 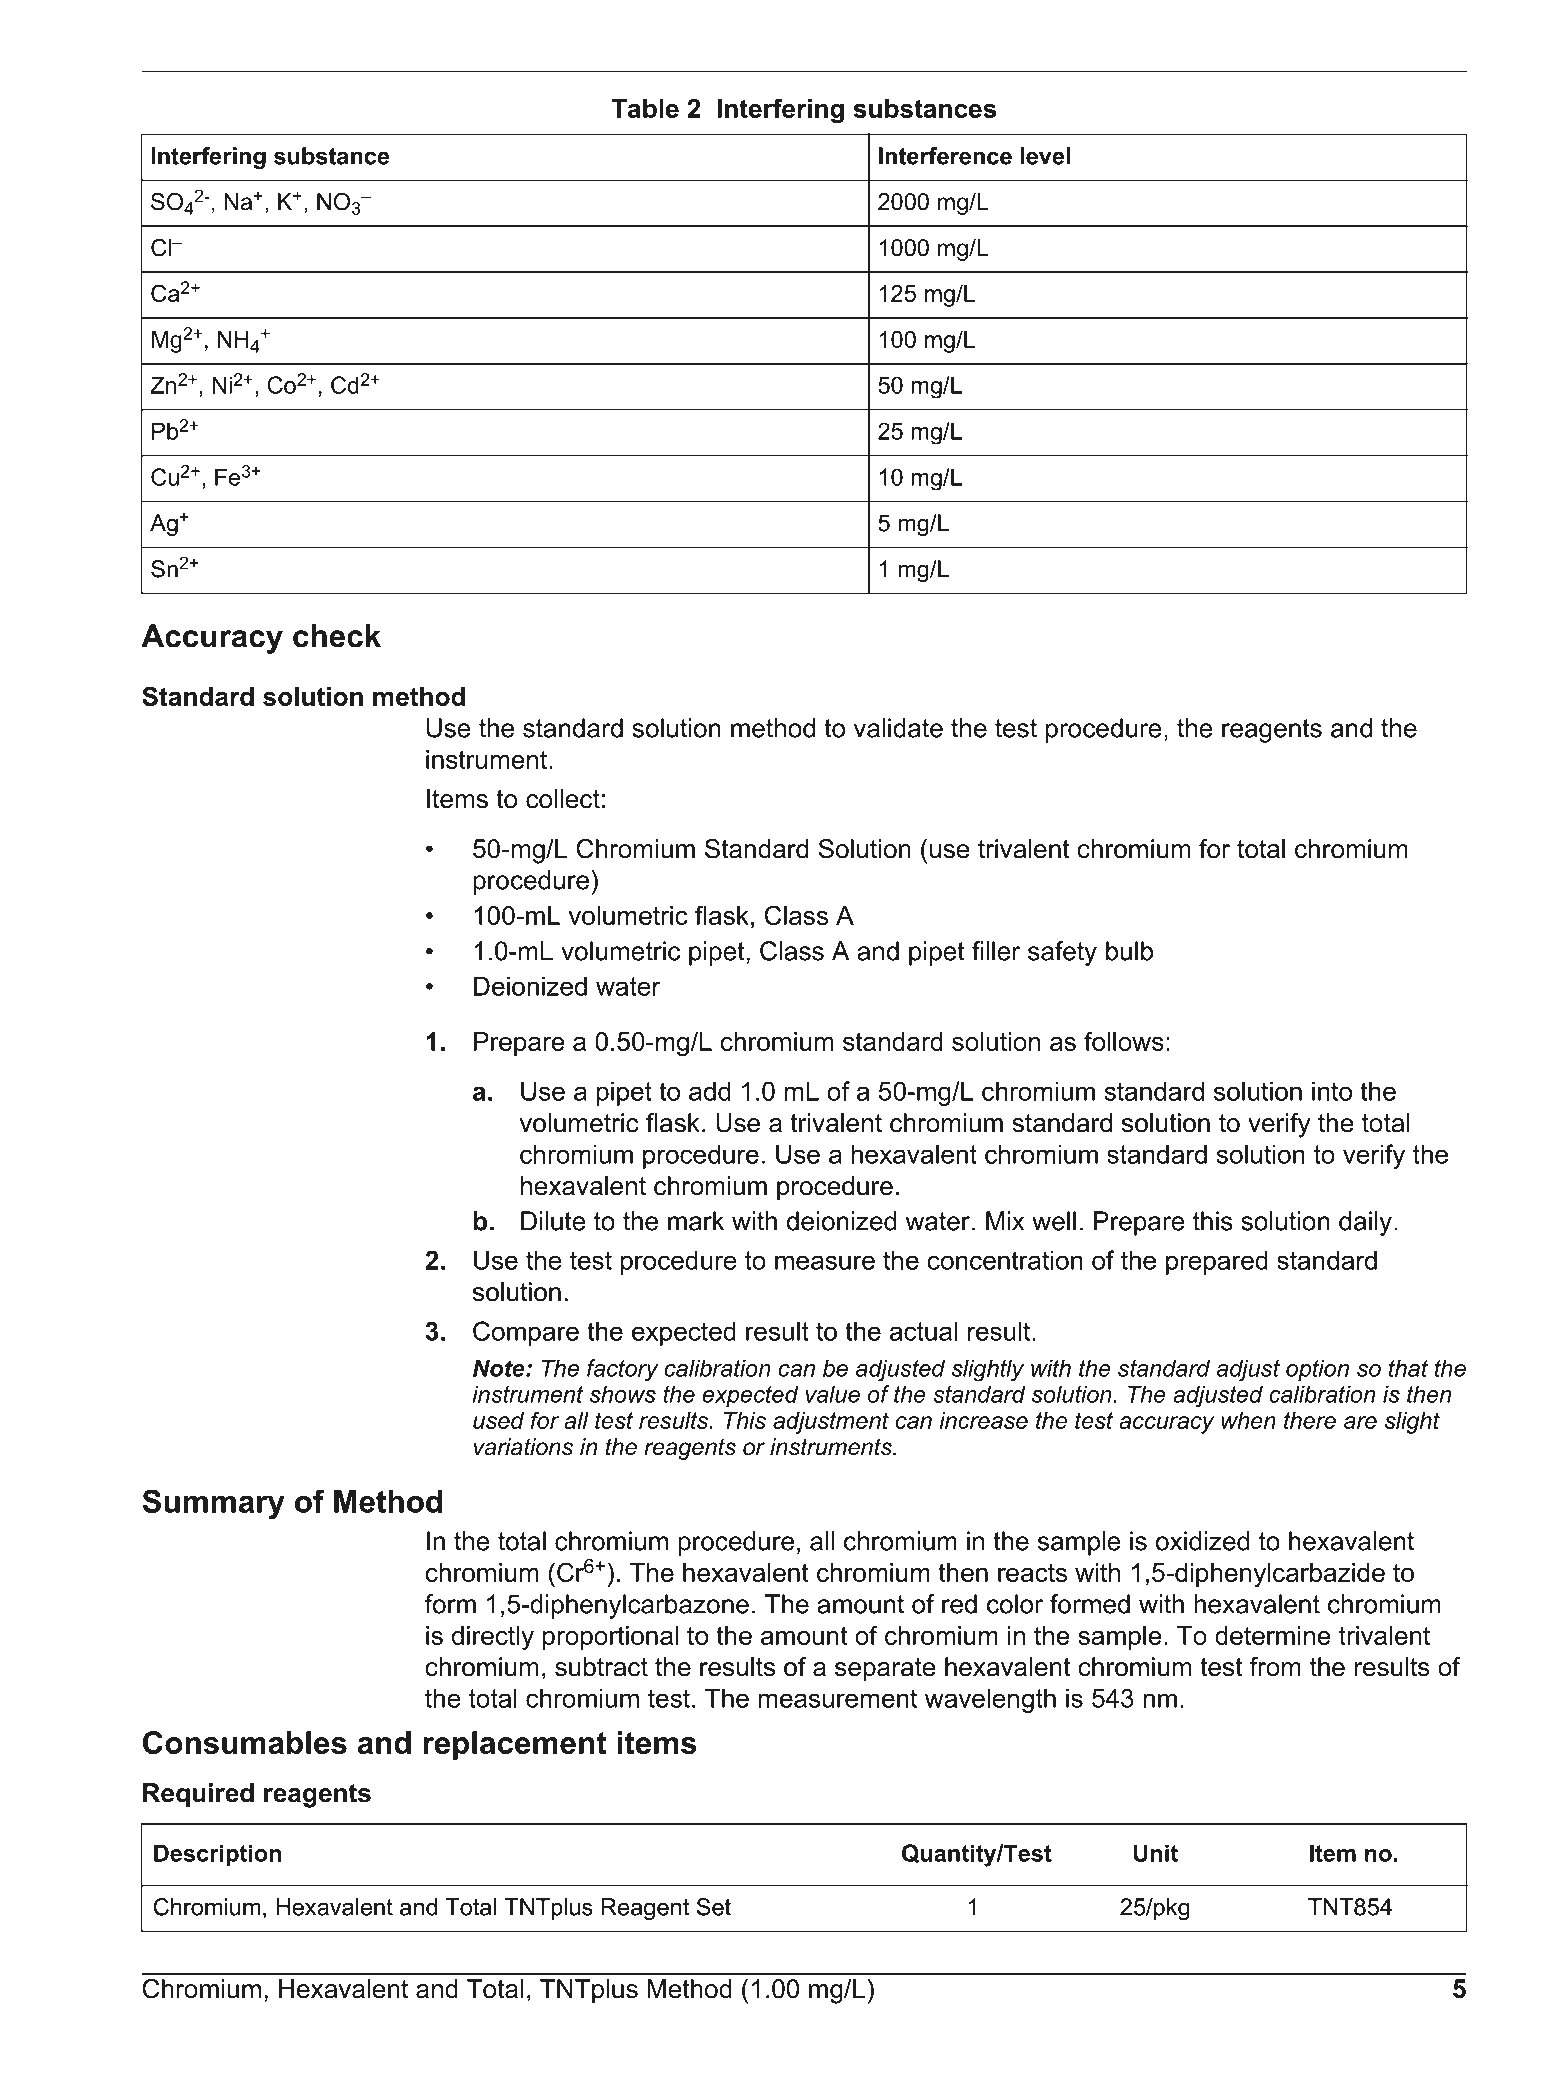 I want to click on level, so click(x=1045, y=156).
